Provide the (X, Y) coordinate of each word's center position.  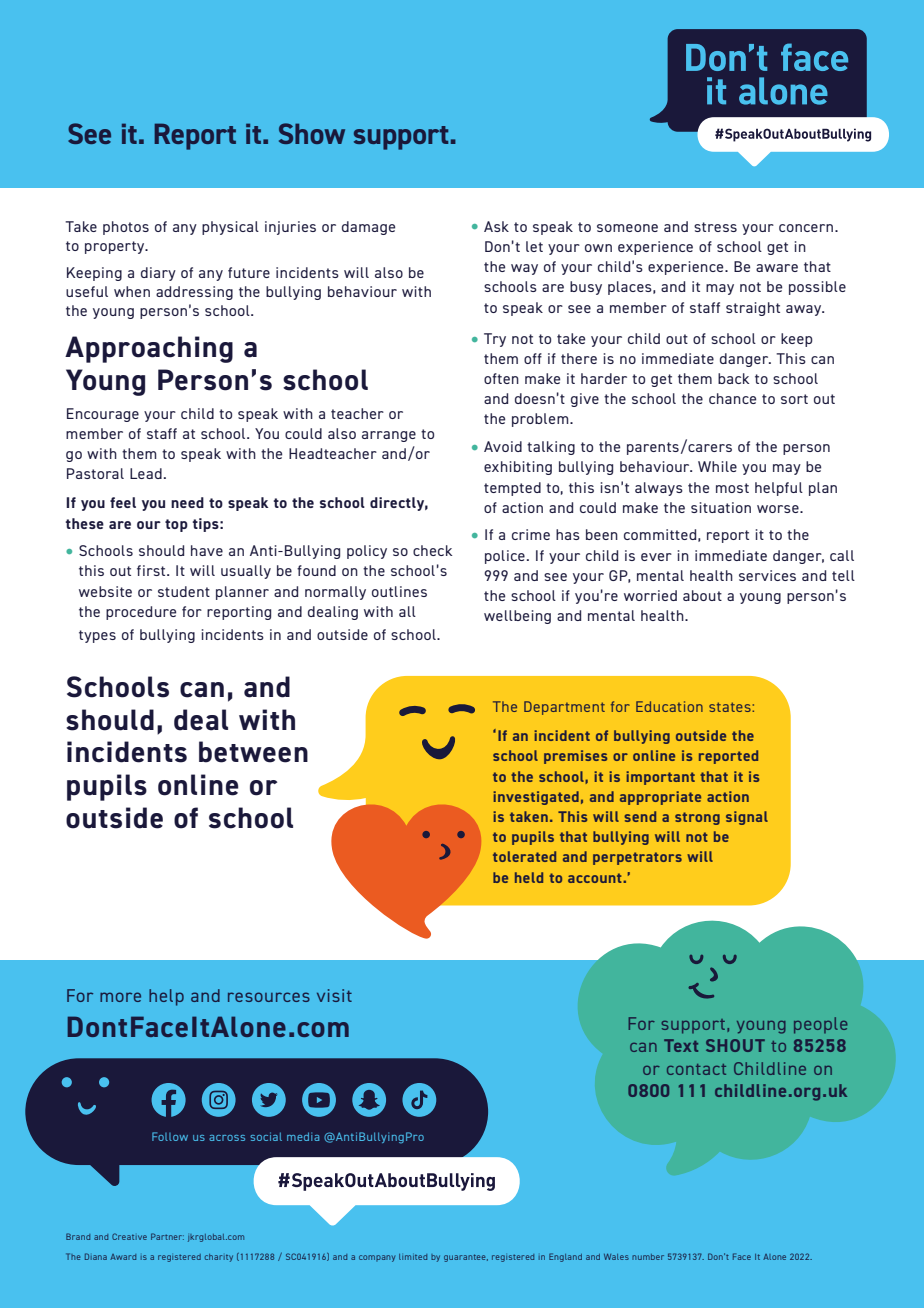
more (120, 997)
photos (126, 228)
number (648, 1257)
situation (721, 507)
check (432, 550)
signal (747, 818)
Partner (167, 1236)
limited (413, 1257)
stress (715, 227)
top (176, 525)
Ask (496, 226)
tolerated (524, 856)
